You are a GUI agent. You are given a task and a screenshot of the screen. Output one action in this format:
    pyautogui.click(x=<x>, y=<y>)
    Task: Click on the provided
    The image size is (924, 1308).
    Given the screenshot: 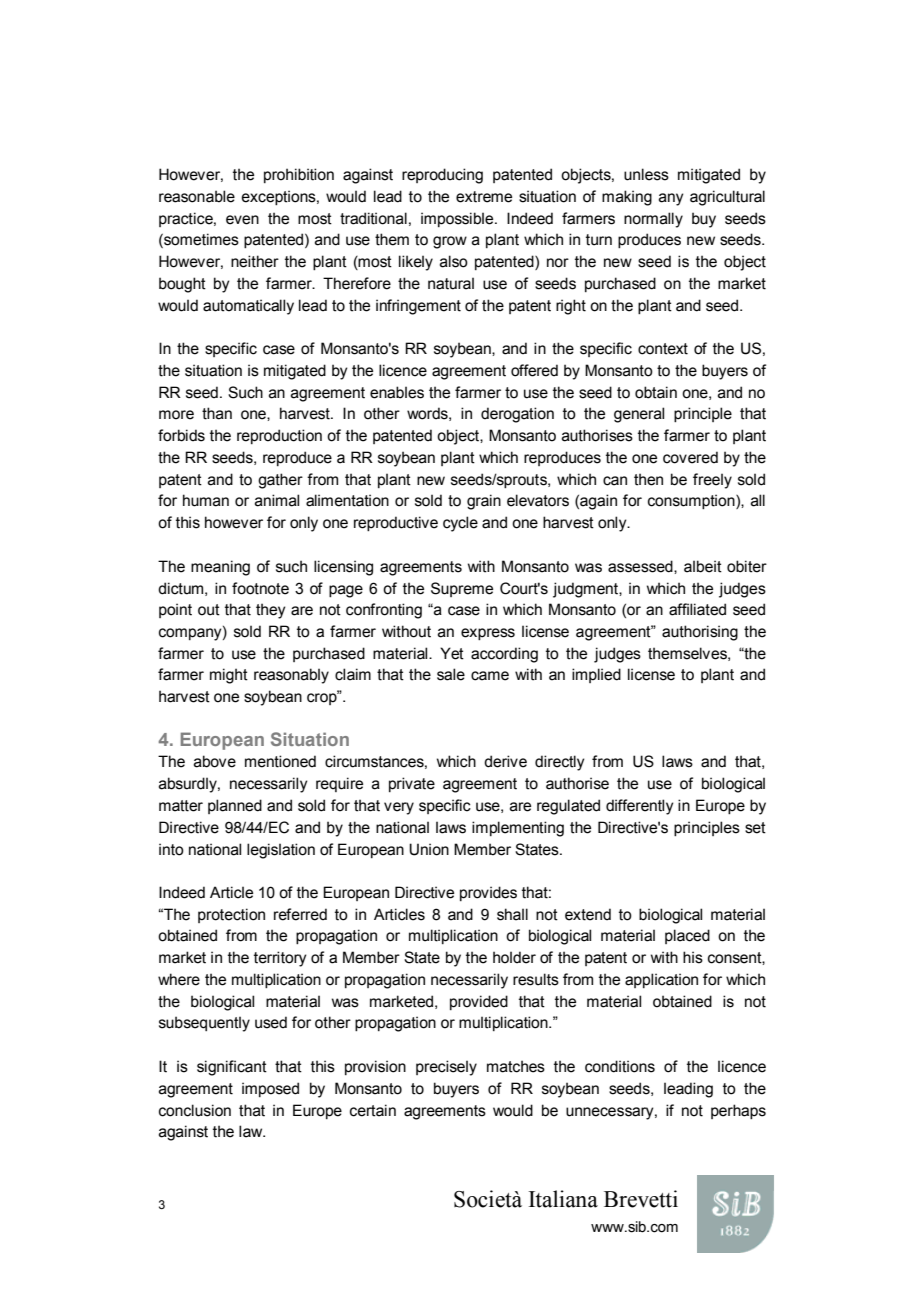 What is the action you would take?
    pyautogui.click(x=479, y=1002)
